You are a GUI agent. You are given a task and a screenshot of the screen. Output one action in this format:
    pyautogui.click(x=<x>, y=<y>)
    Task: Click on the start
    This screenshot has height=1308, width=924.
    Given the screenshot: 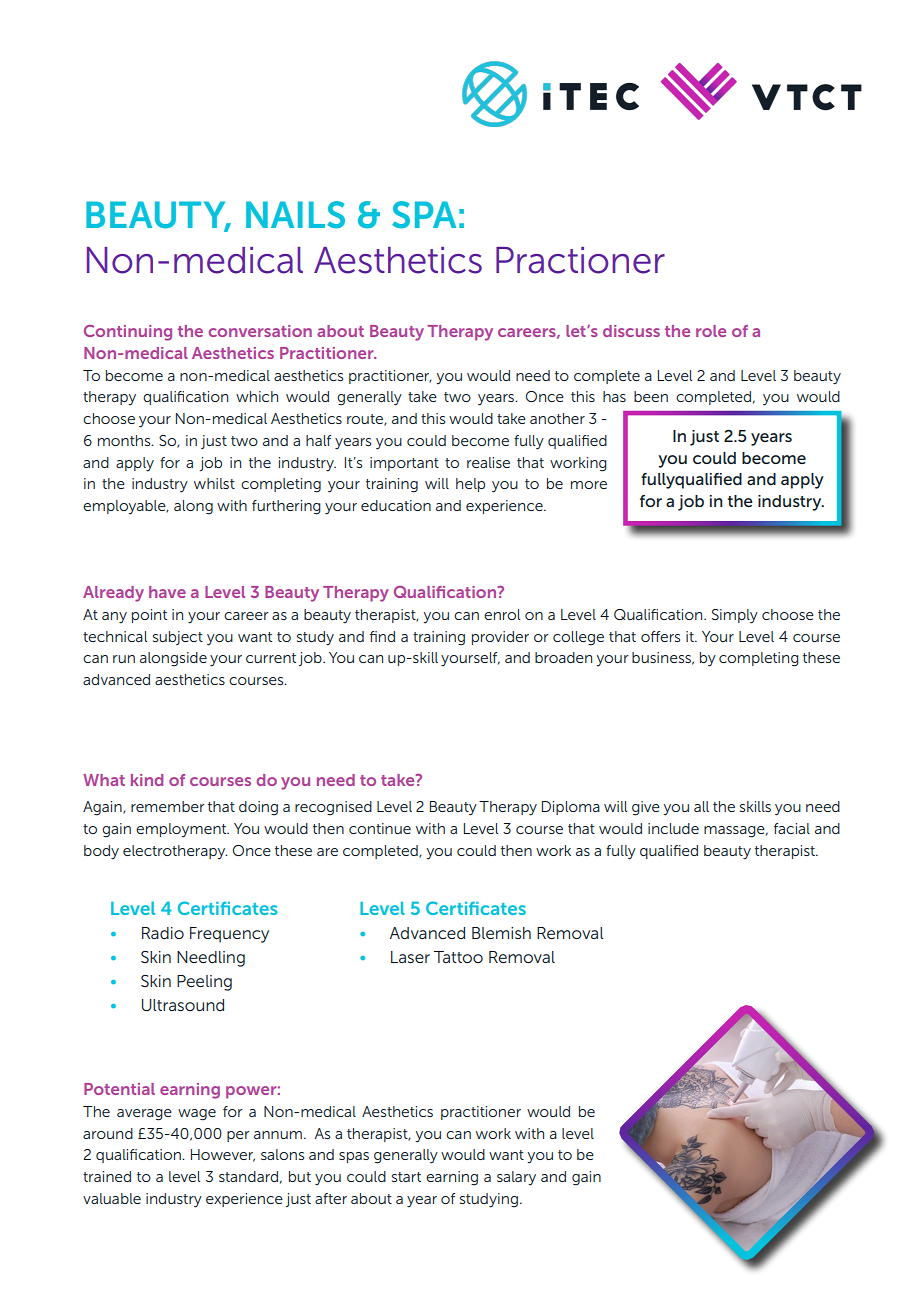 What is the action you would take?
    pyautogui.click(x=406, y=1177)
